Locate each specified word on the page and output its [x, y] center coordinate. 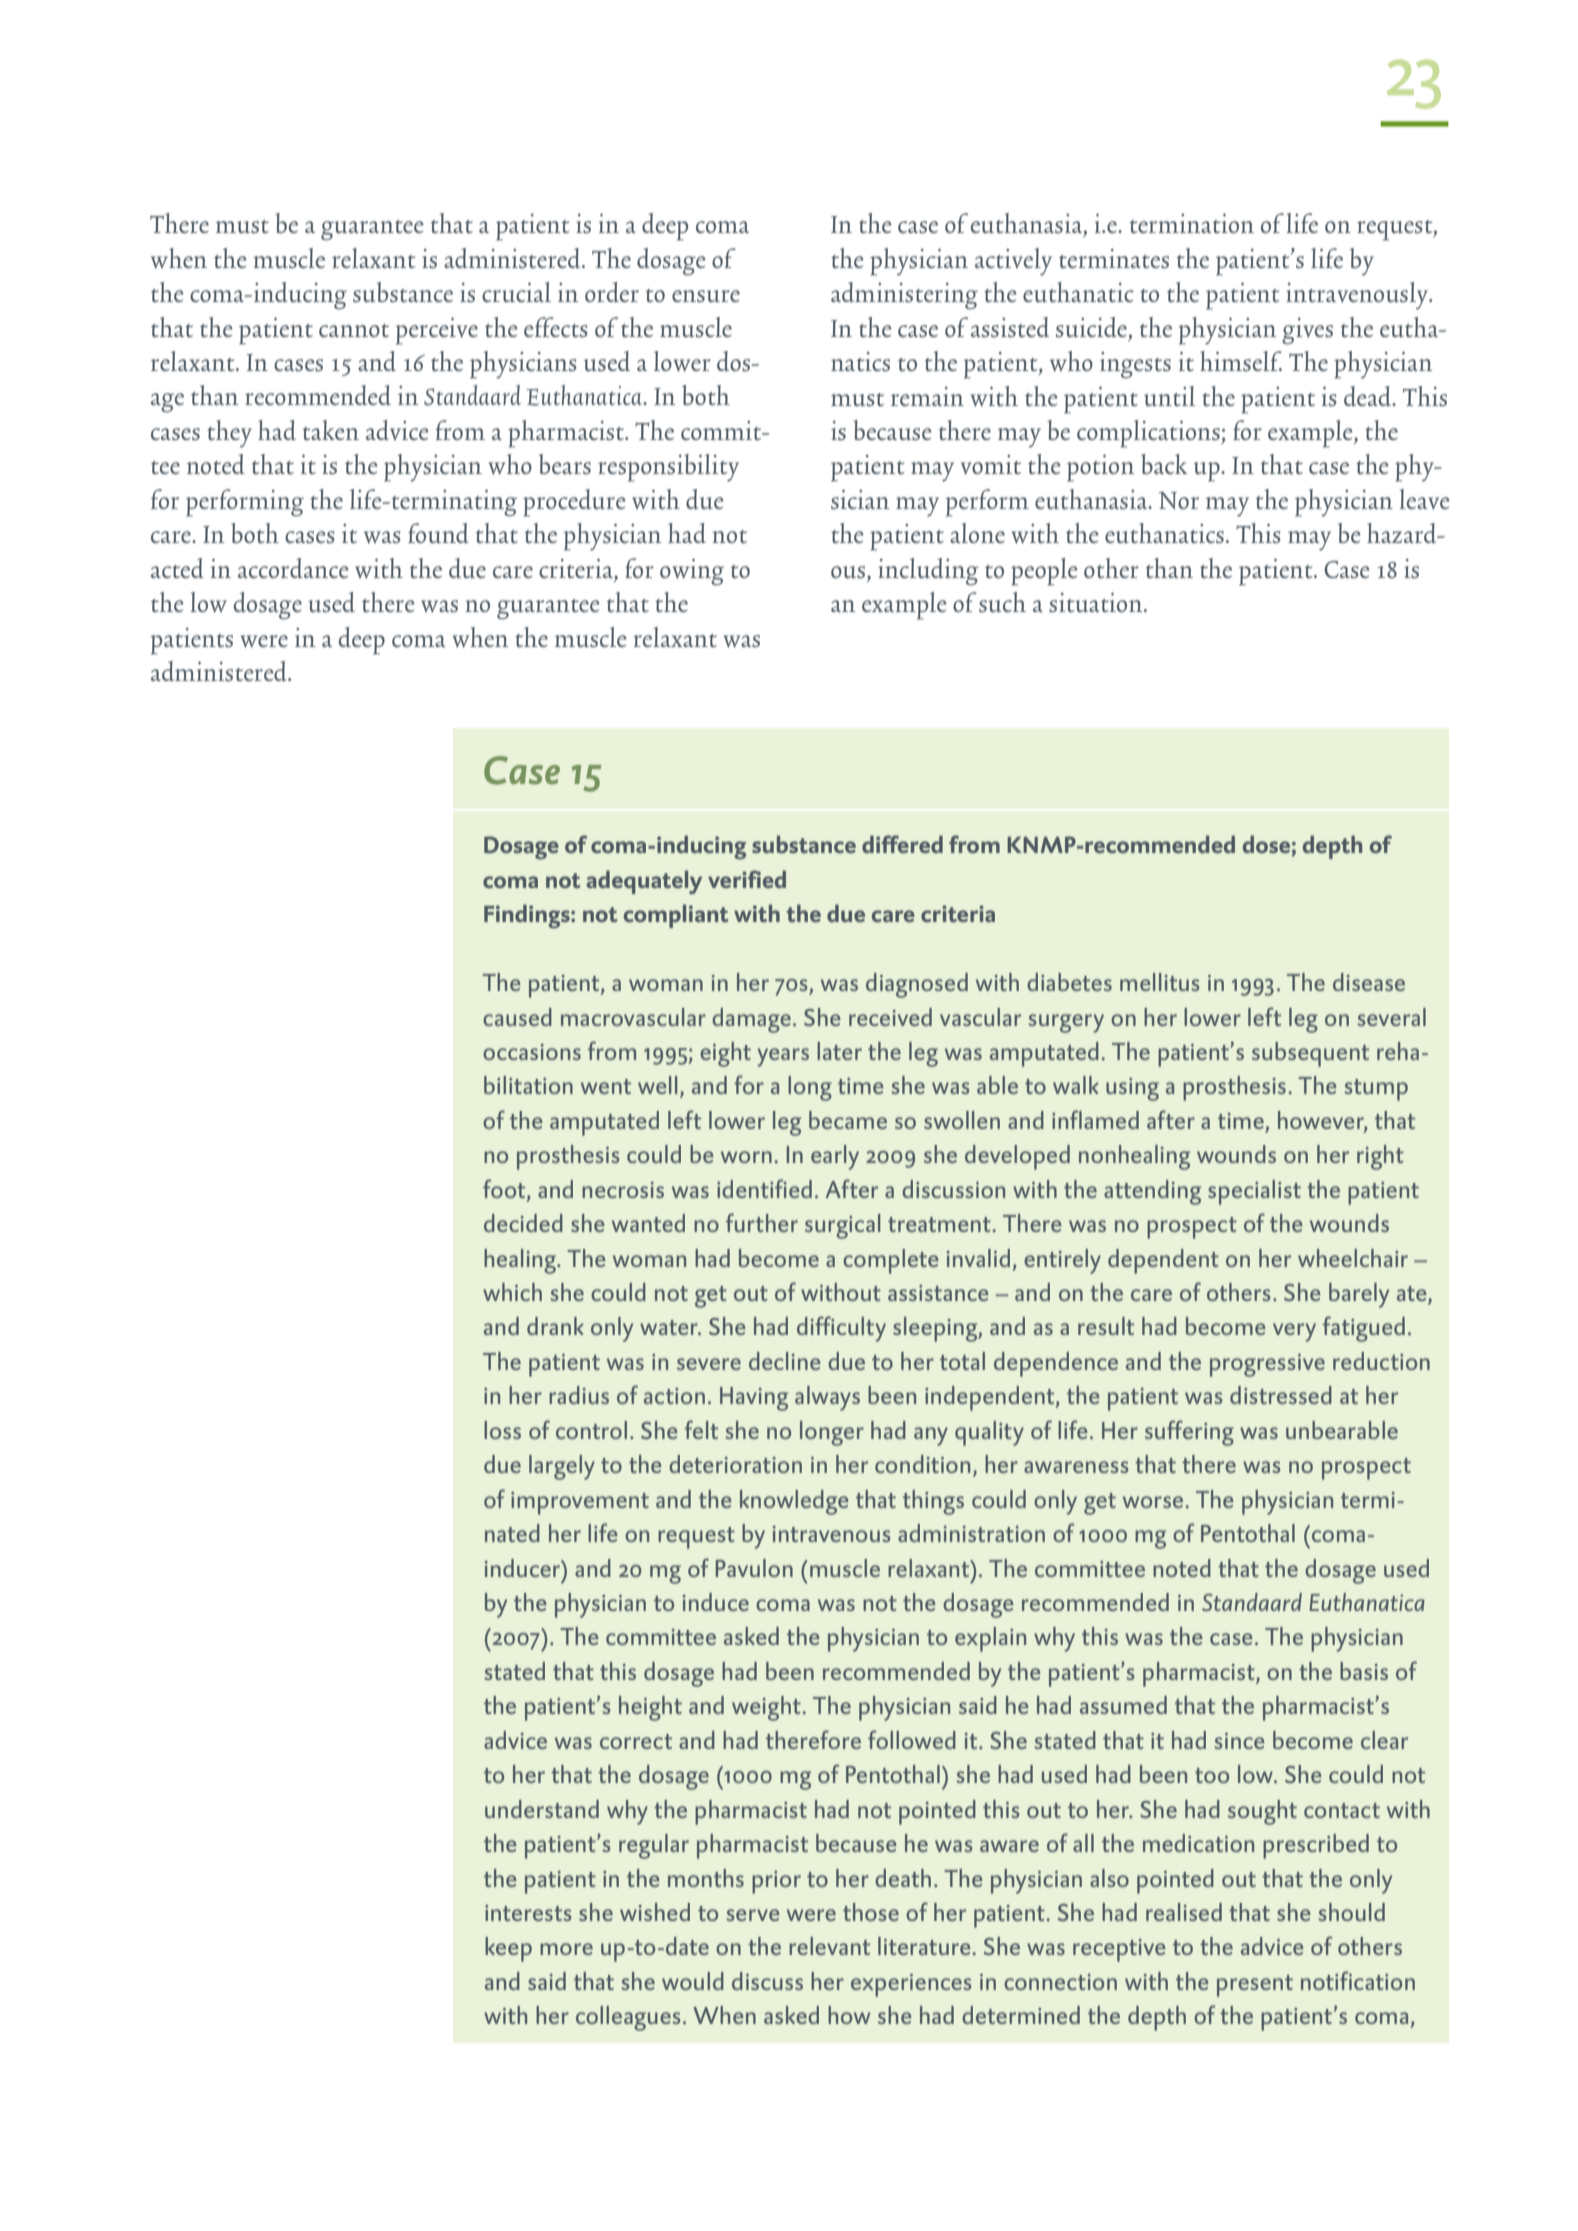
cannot [354, 330]
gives [1307, 331]
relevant [829, 1946]
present [1255, 1986]
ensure [706, 296]
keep [508, 1949]
